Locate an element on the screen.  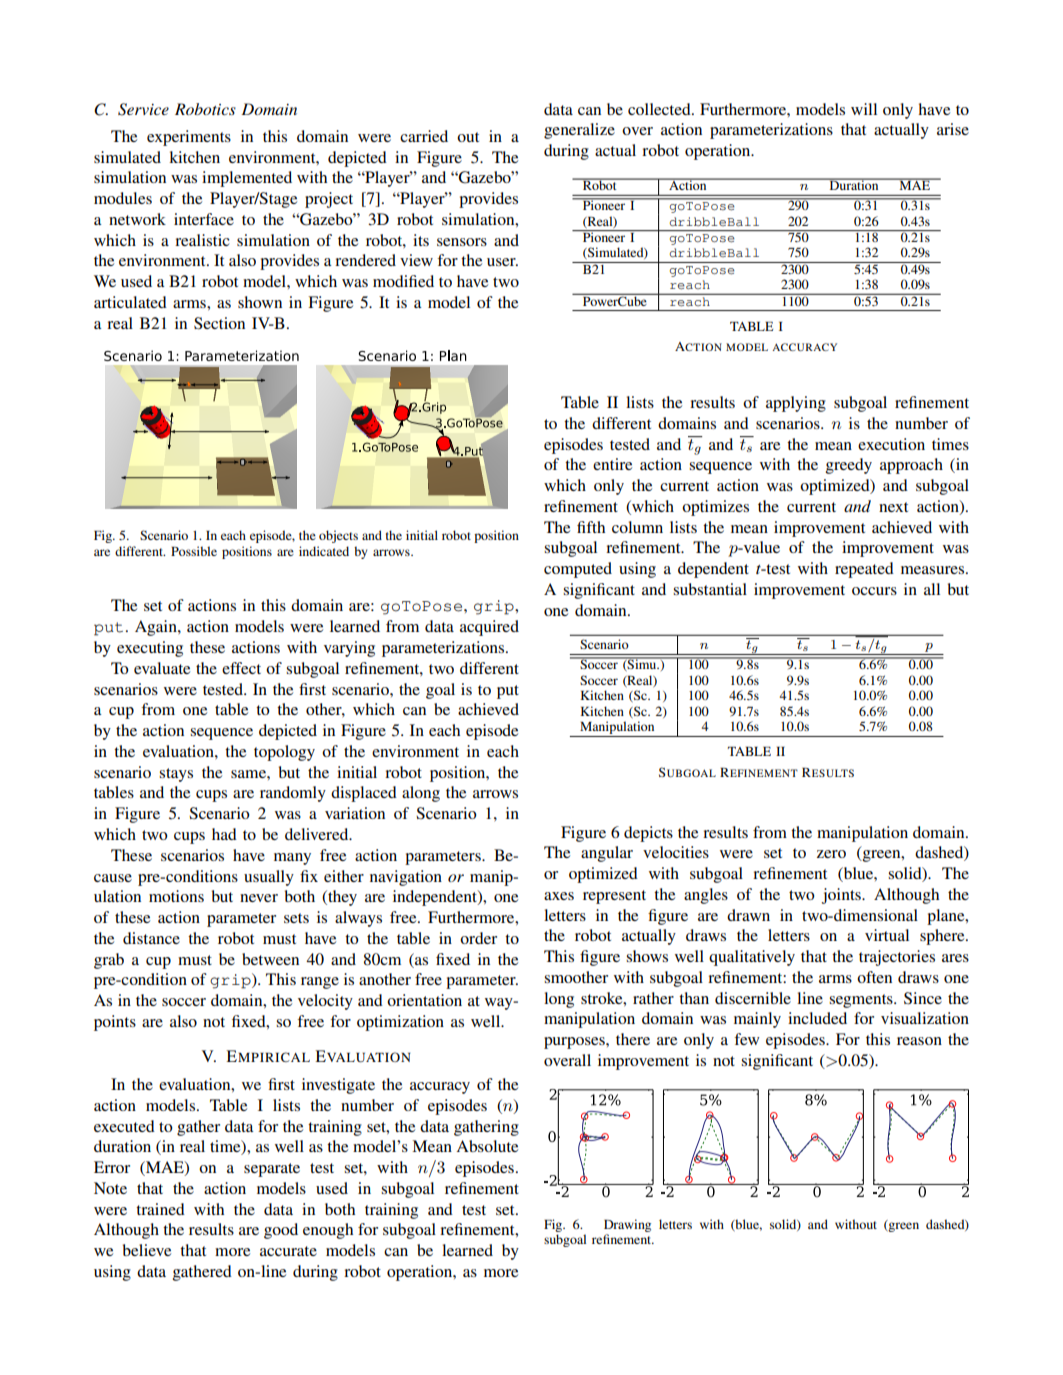
zero is located at coordinates (831, 854).
